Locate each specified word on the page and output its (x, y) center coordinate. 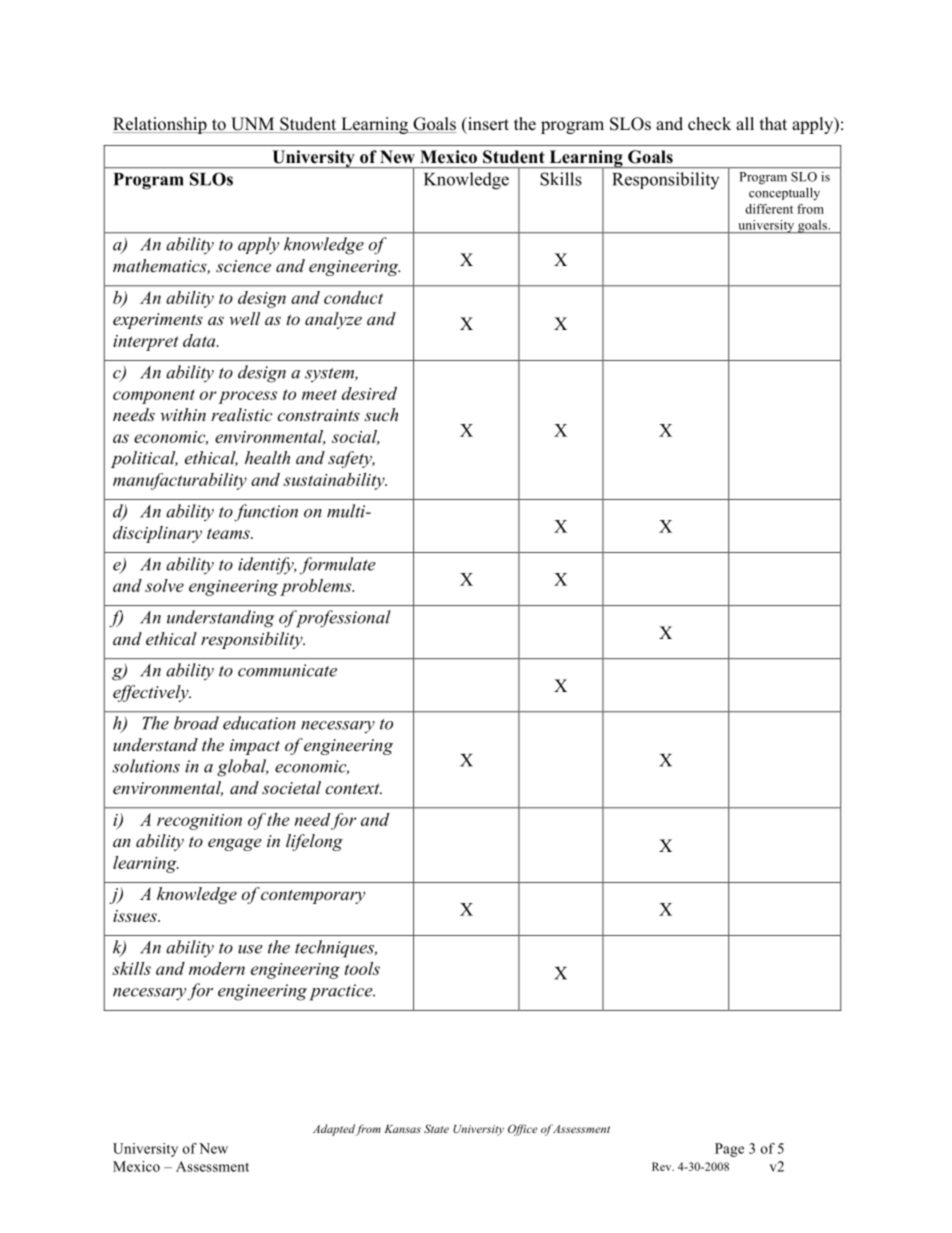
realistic (241, 414)
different (769, 209)
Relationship (161, 125)
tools (362, 968)
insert (487, 125)
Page (729, 1150)
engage (234, 844)
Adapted (334, 1130)
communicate (287, 670)
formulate (338, 565)
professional (342, 619)
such (381, 414)
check (709, 124)
